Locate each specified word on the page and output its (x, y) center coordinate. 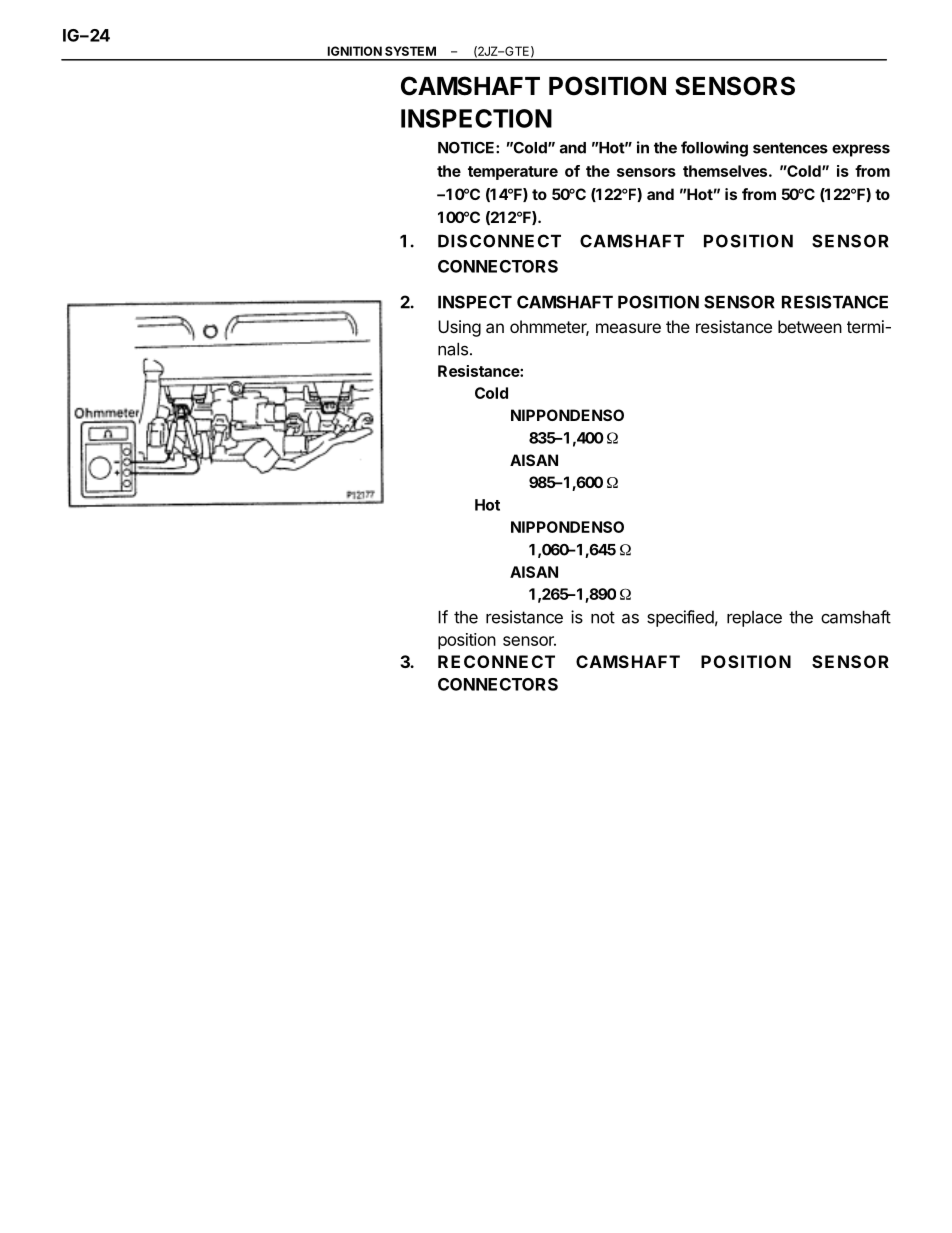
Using (459, 328)
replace (754, 619)
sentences (790, 148)
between (810, 326)
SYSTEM (410, 51)
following (714, 149)
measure (628, 328)
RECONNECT (496, 661)
